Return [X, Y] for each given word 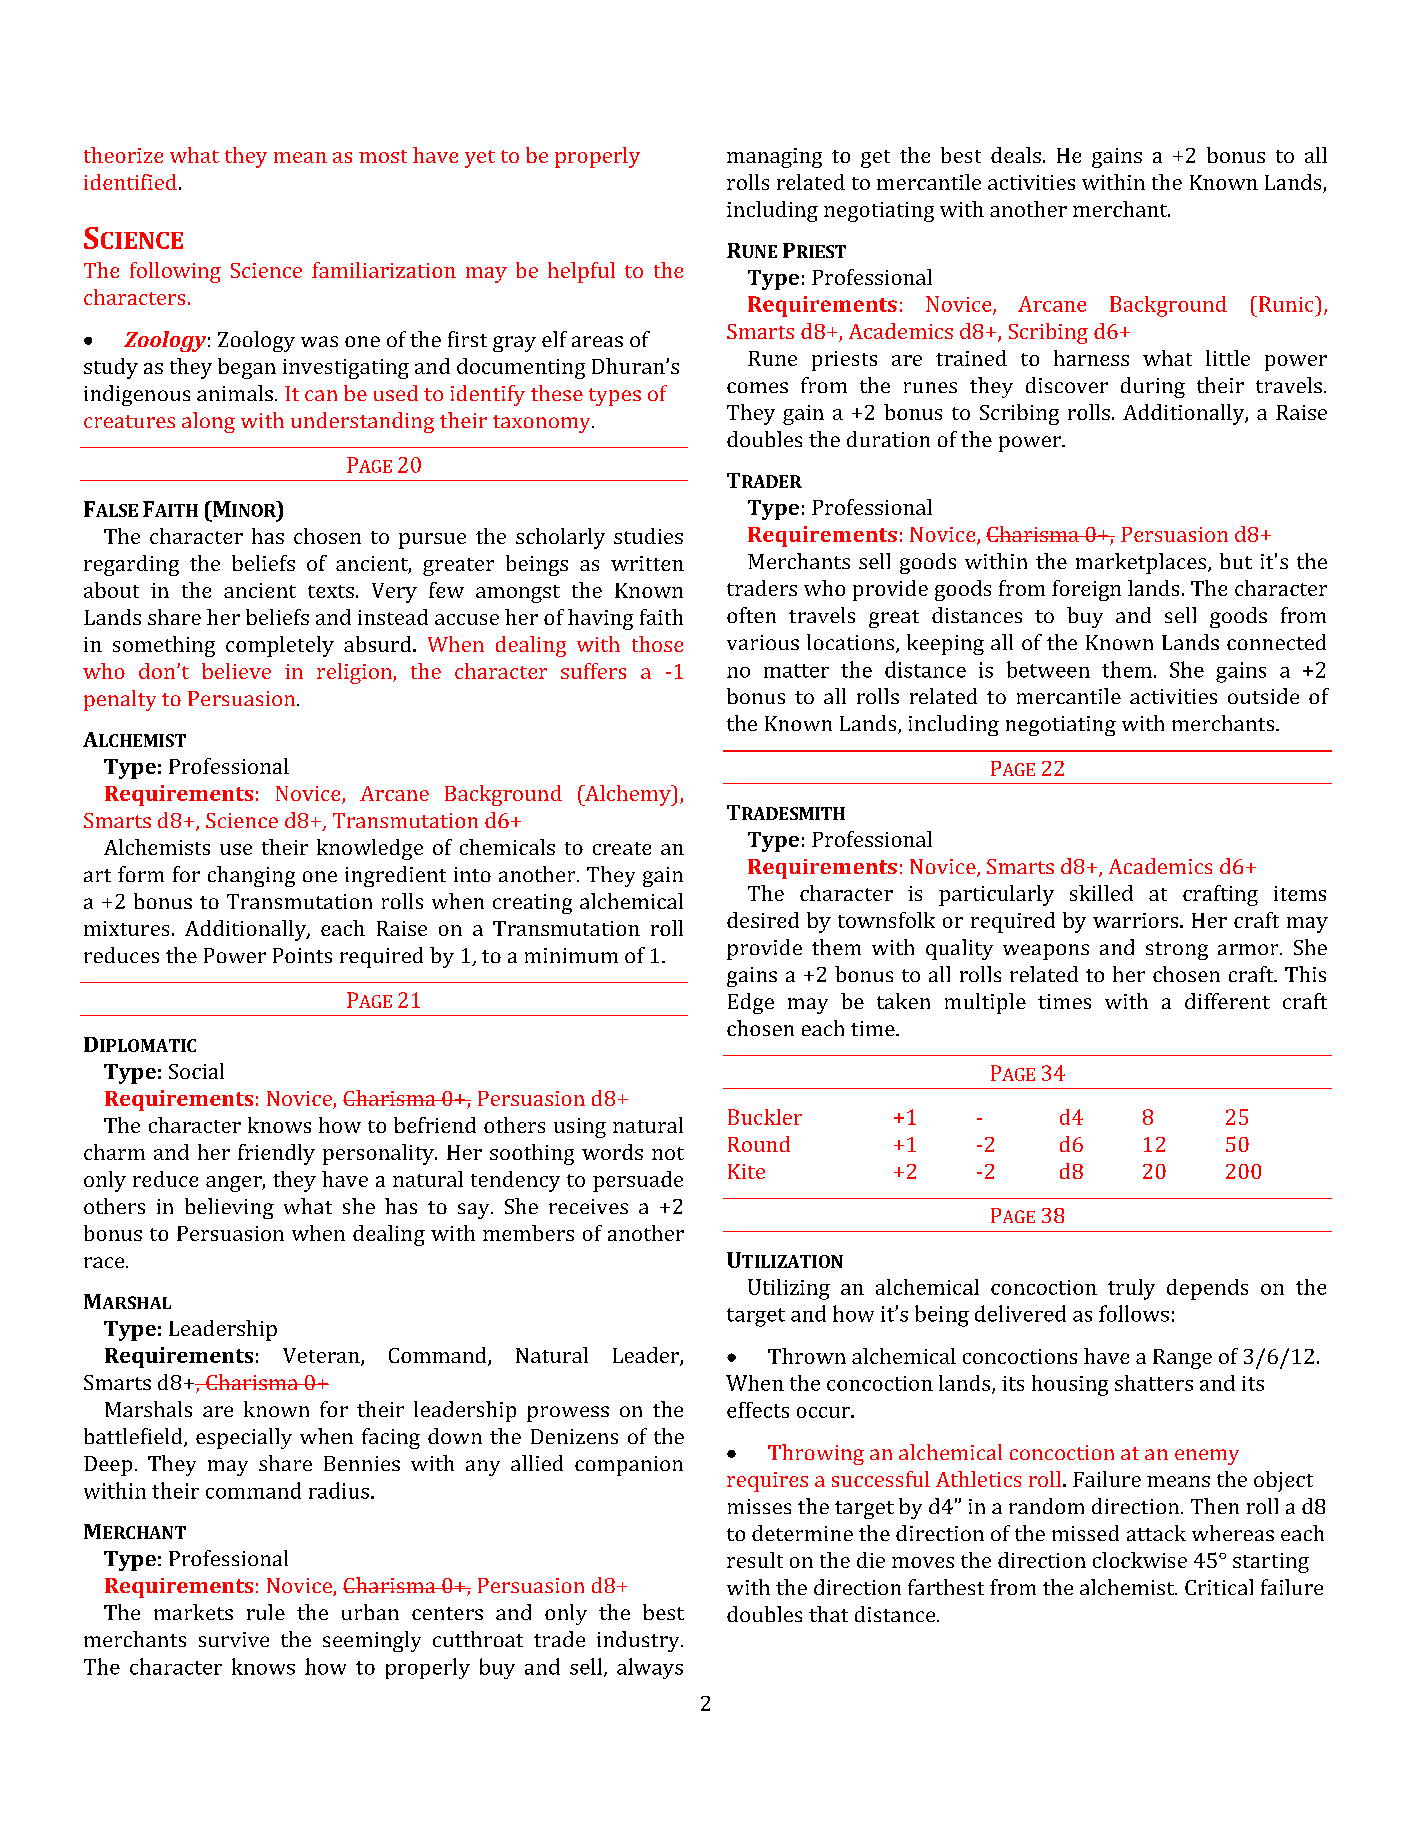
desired [763, 920]
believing [229, 1208]
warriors [1137, 920]
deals [1016, 155]
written [647, 563]
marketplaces [1141, 563]
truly [1131, 1289]
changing [251, 876]
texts [331, 591]
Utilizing [789, 1289]
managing [774, 158]
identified [130, 182]
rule [266, 1612]
